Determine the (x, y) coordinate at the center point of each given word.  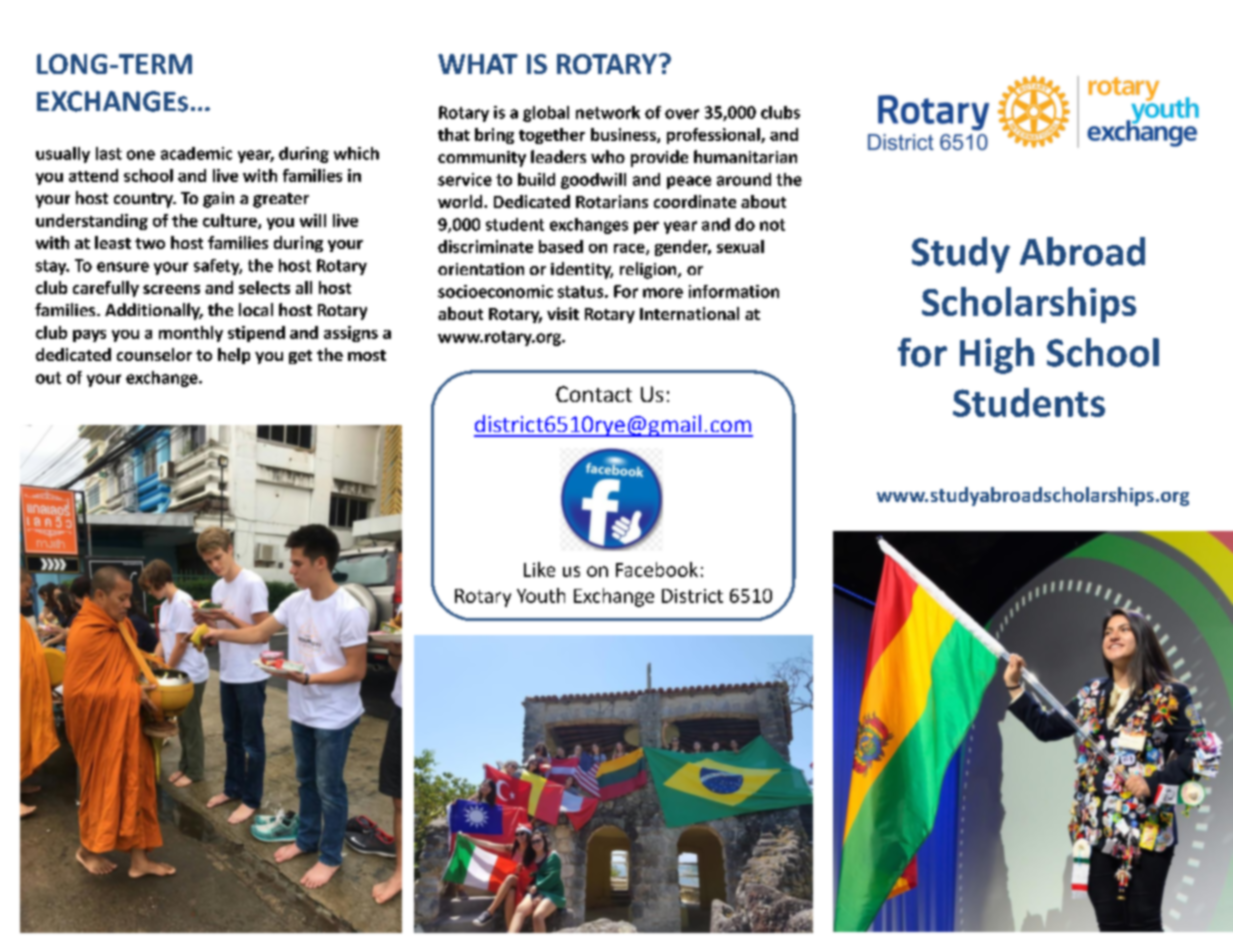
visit (563, 313)
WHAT (478, 64)
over (682, 114)
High (997, 356)
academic (196, 153)
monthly (191, 334)
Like (539, 569)
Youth (541, 595)
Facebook (657, 569)
